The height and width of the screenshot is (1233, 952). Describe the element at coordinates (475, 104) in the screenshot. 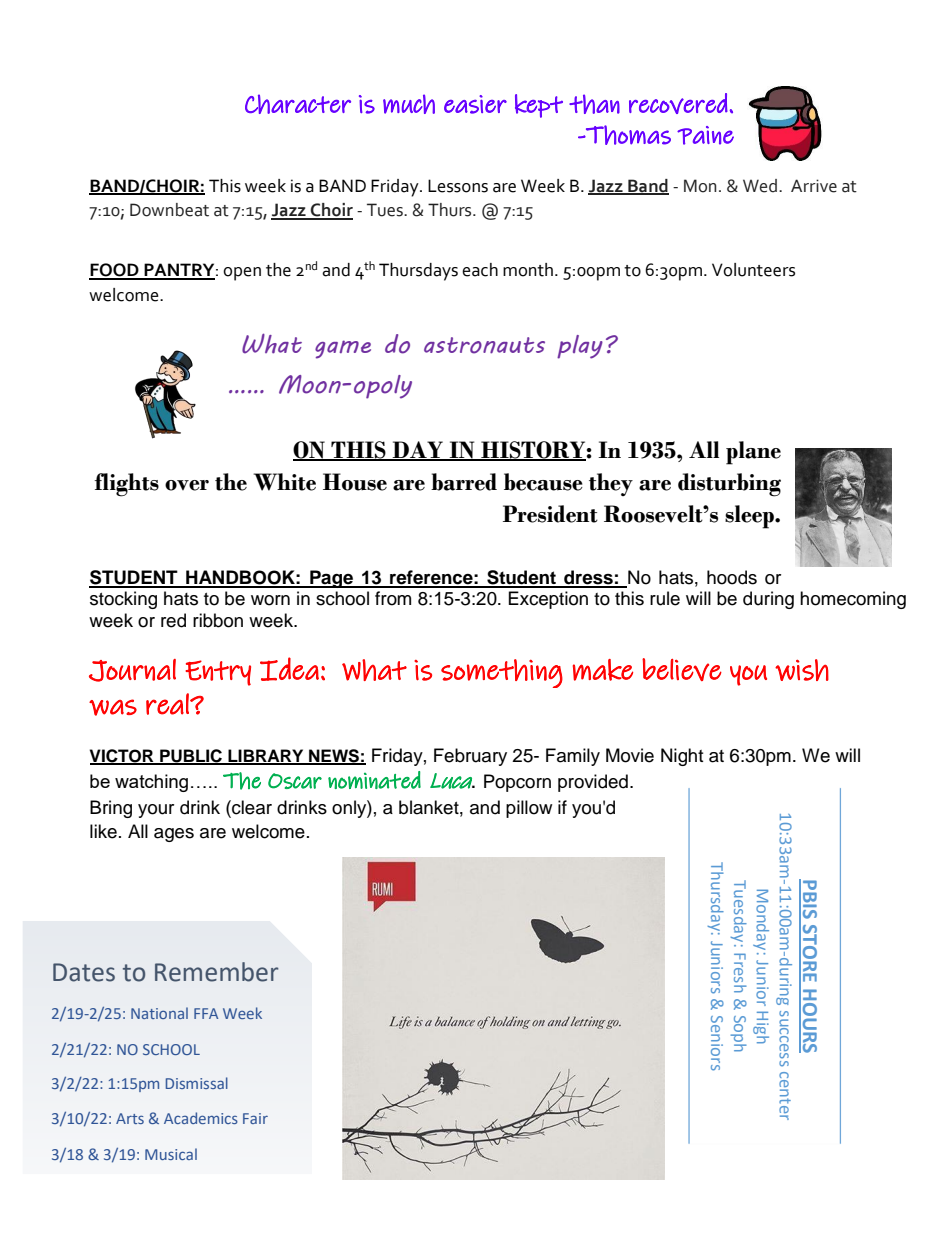

I see `easier` at that location.
